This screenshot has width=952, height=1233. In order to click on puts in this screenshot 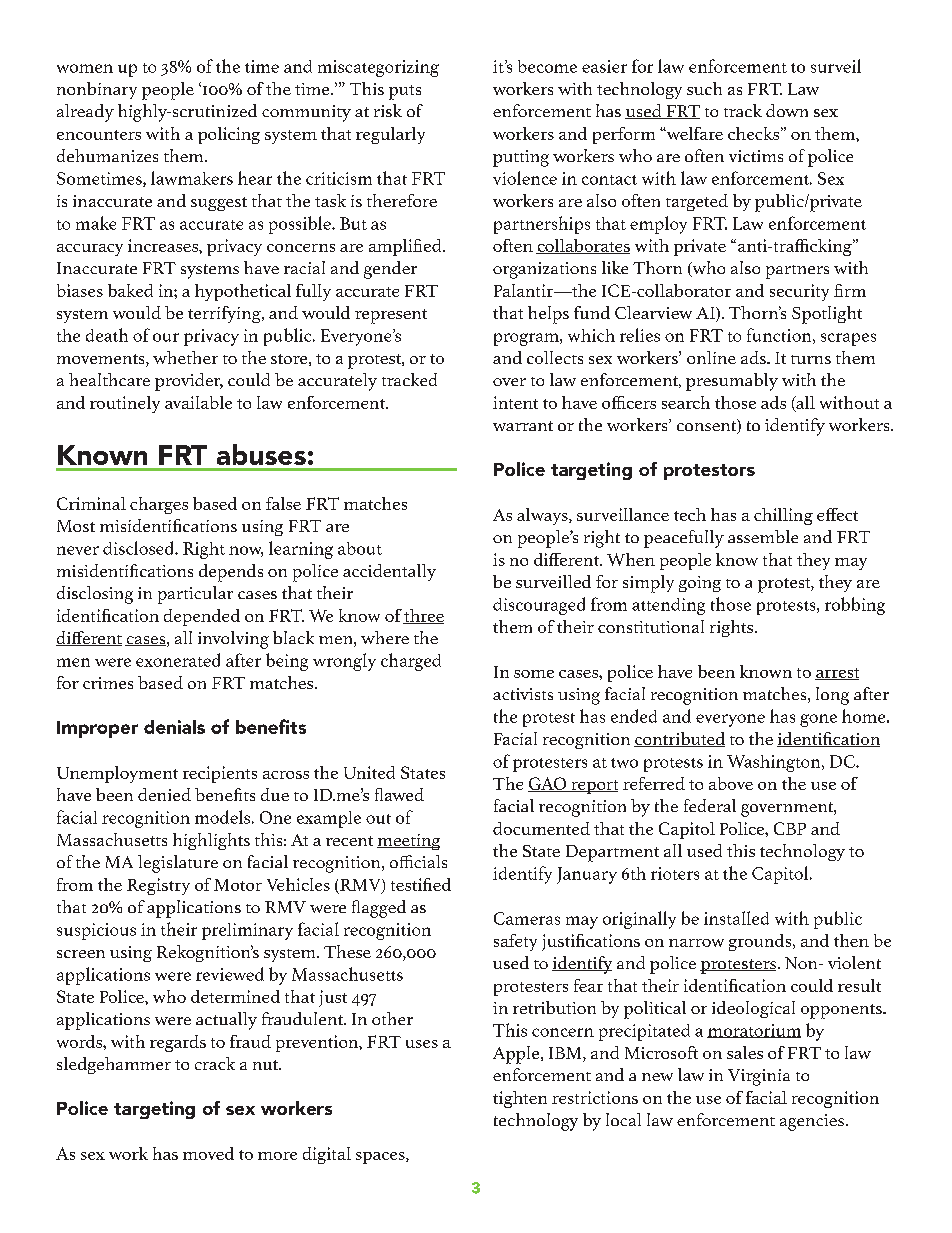, I will do `click(405, 92)`.
